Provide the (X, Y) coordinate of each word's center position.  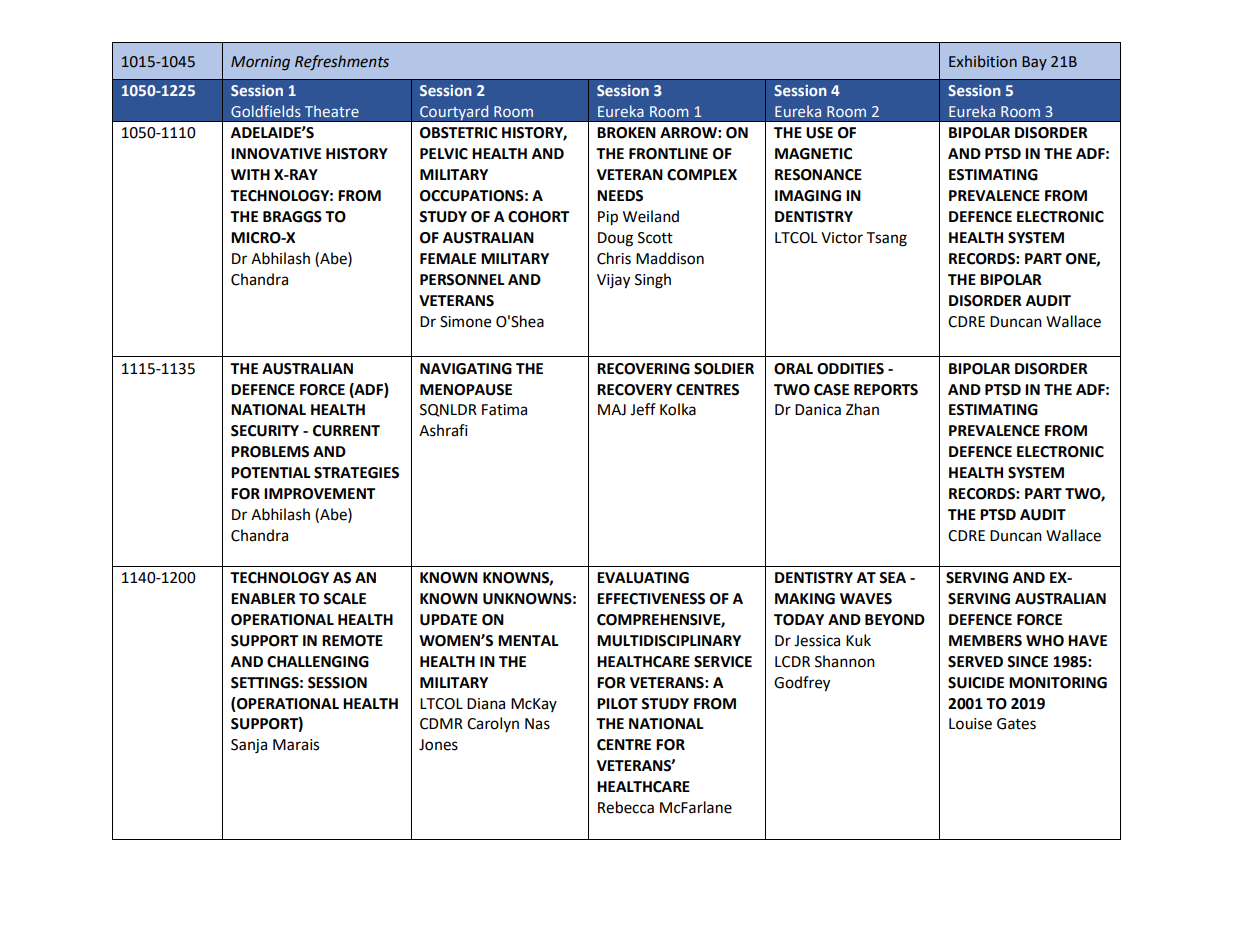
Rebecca (626, 807)
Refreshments (342, 62)
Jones (438, 745)
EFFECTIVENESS (651, 599)
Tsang (886, 239)
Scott (655, 238)
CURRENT (346, 431)
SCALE (344, 599)
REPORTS (886, 390)
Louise (970, 724)
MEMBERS (985, 641)
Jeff (643, 409)
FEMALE (448, 258)
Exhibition (983, 61)
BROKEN (626, 133)
